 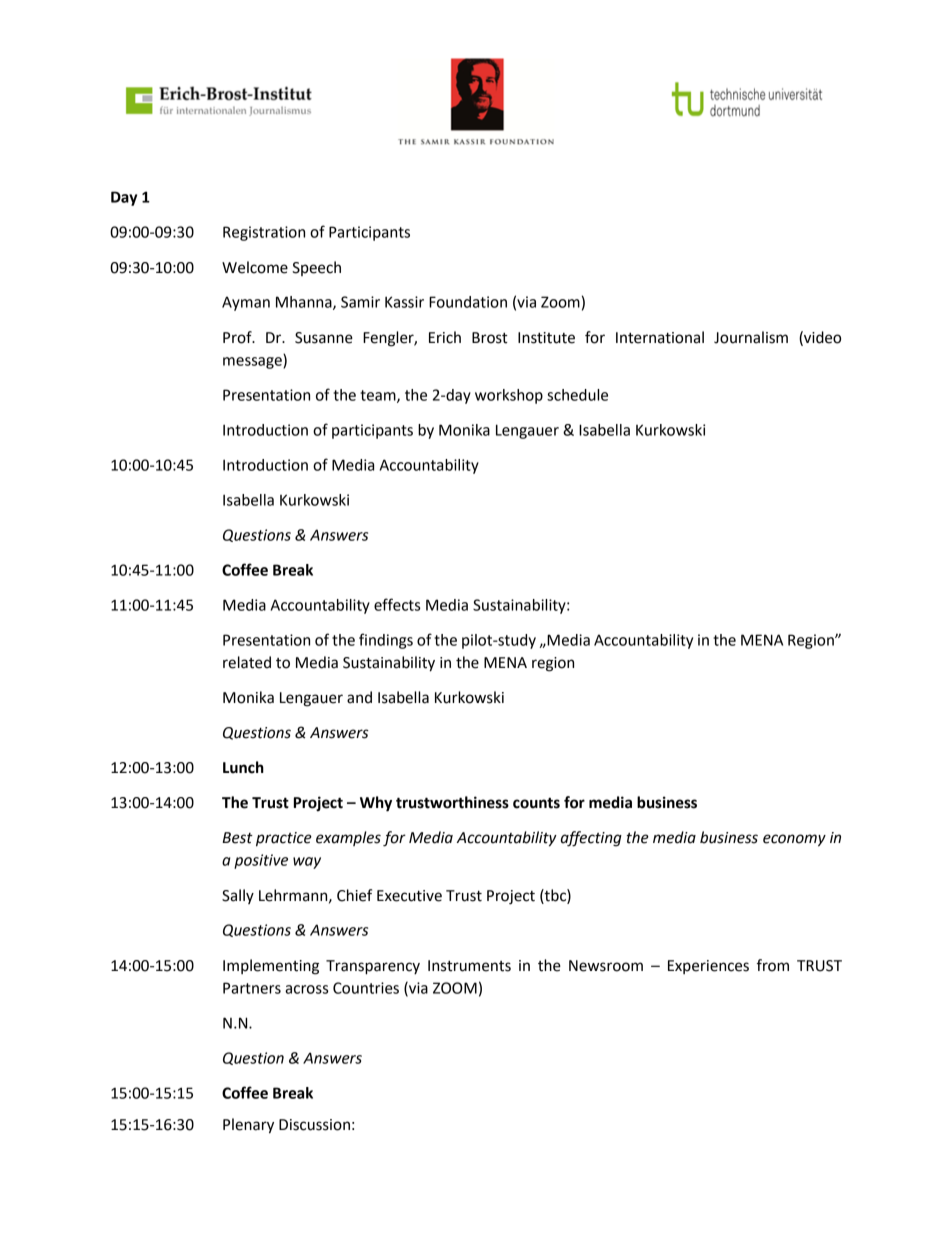 What do you see at coordinates (509, 396) in the screenshot?
I see `workshop` at bounding box center [509, 396].
